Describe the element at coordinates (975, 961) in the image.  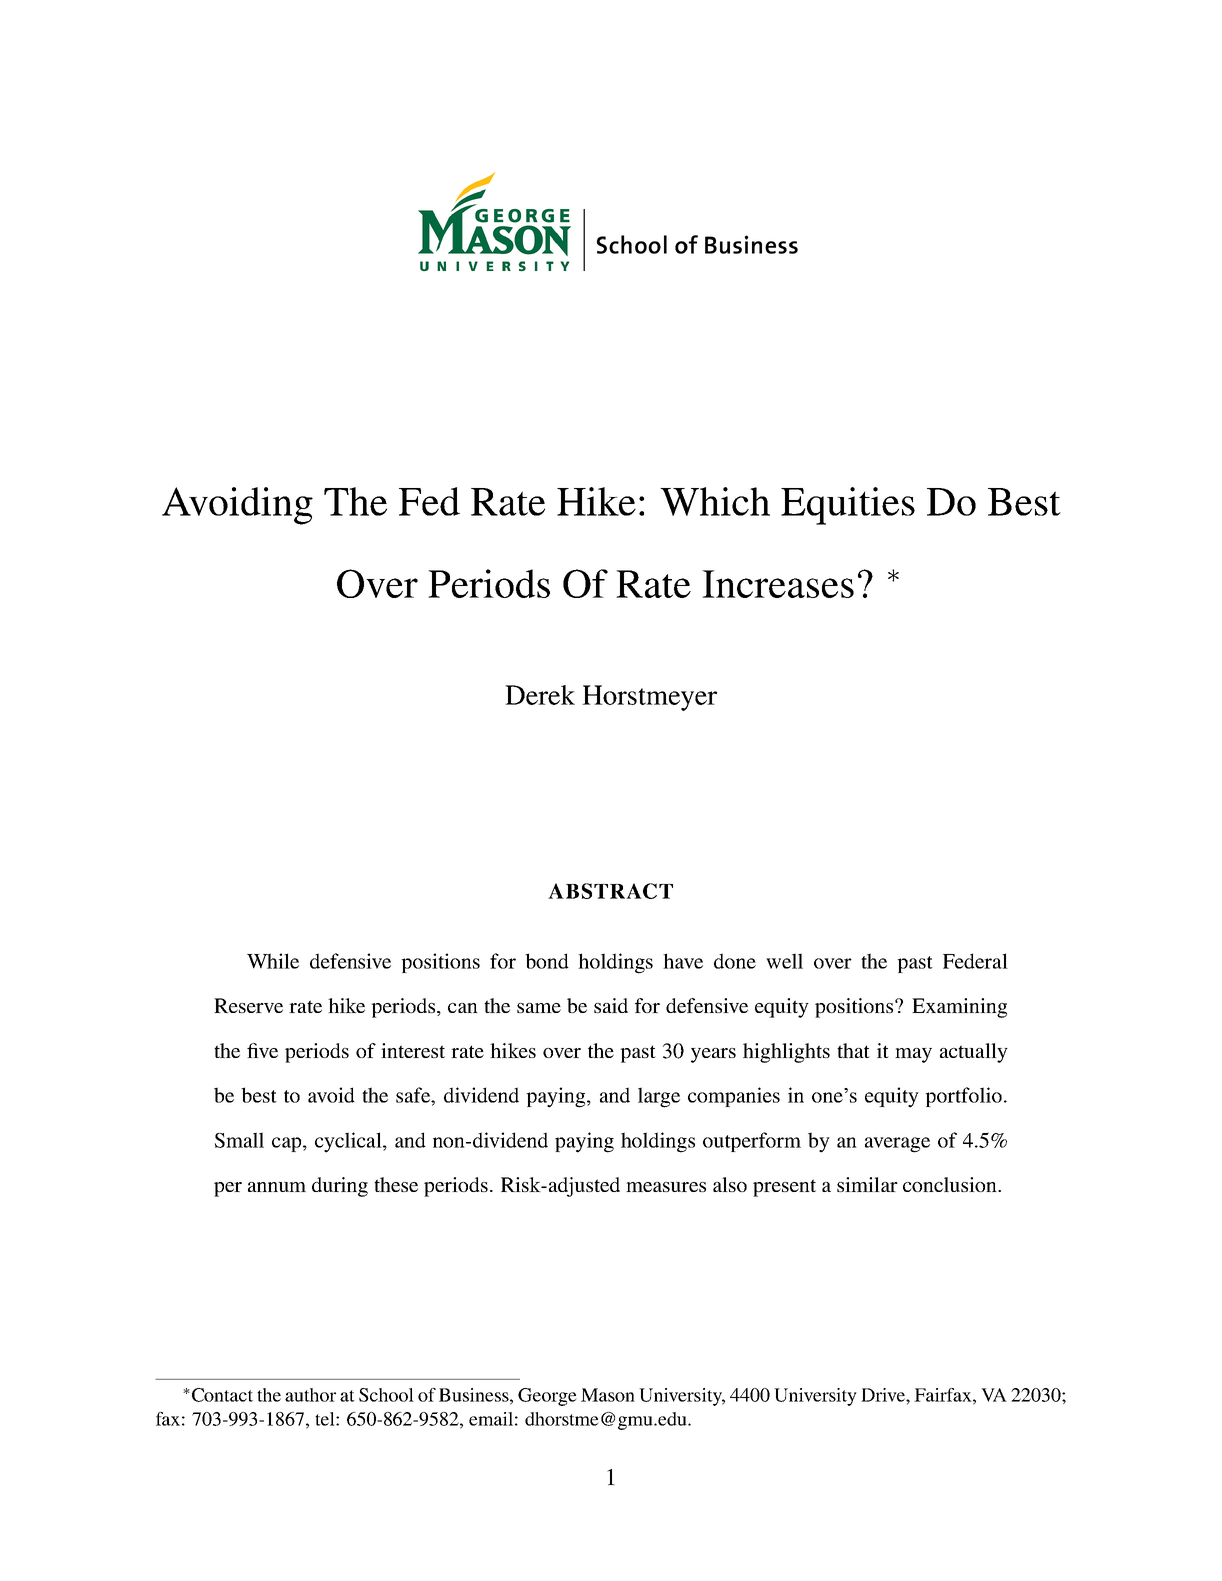
I see `Federal` at that location.
